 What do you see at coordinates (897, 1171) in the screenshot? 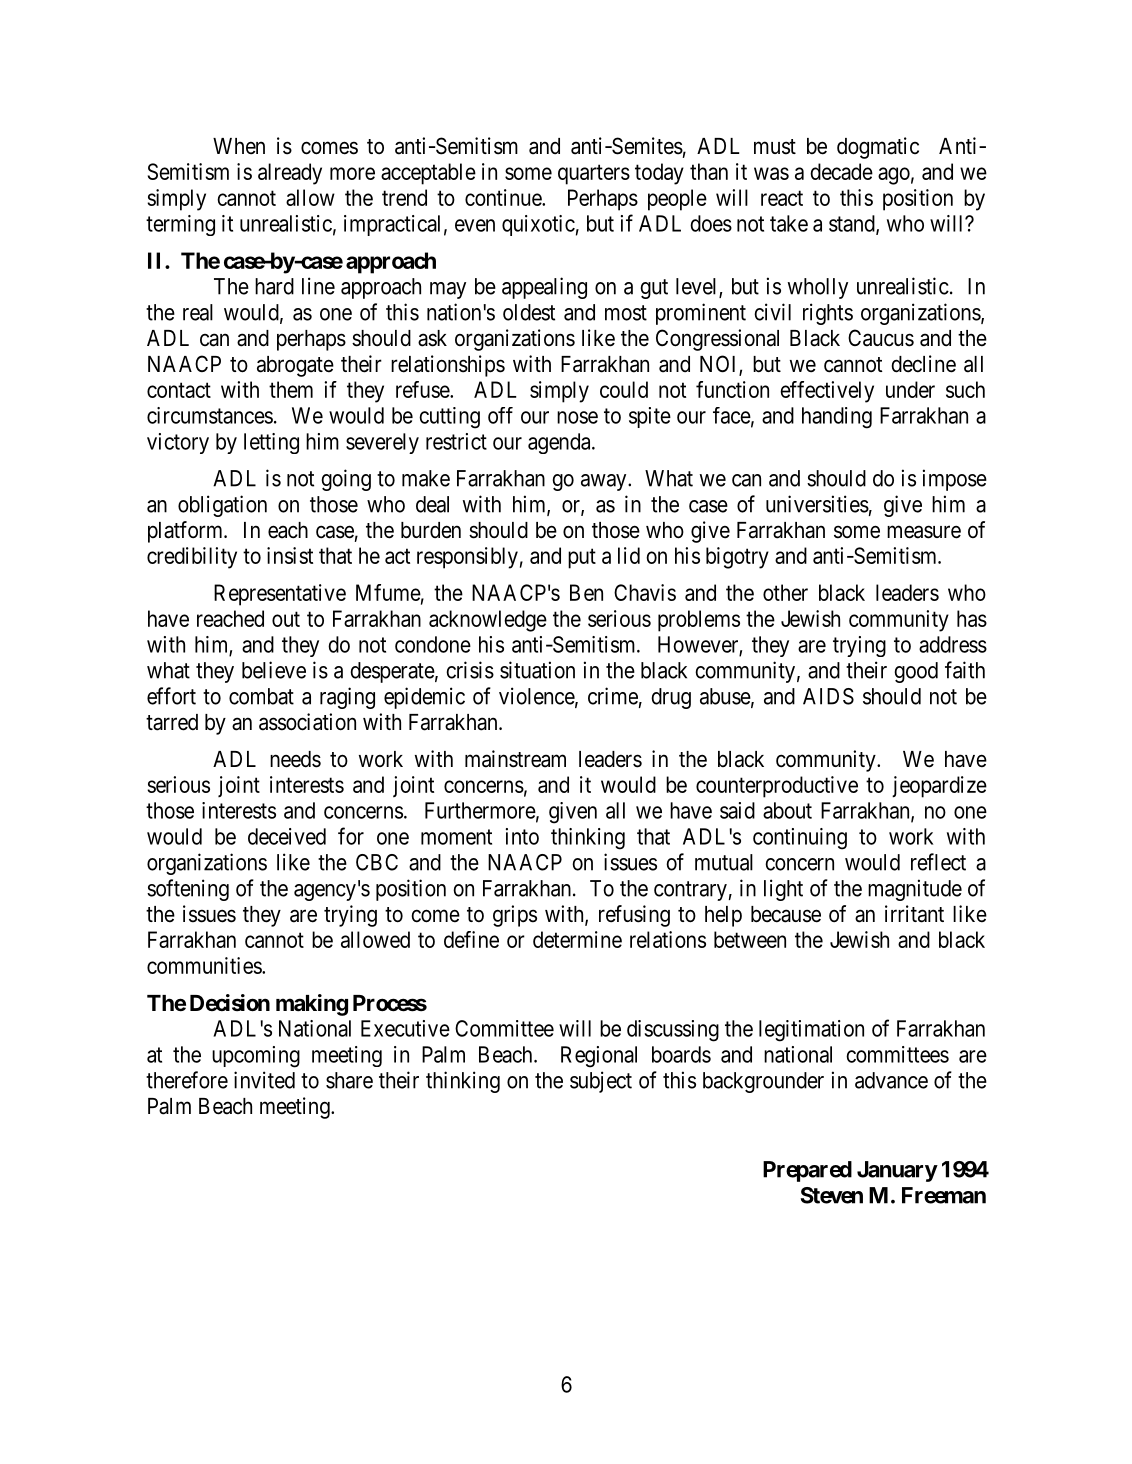
I see `January` at bounding box center [897, 1171].
